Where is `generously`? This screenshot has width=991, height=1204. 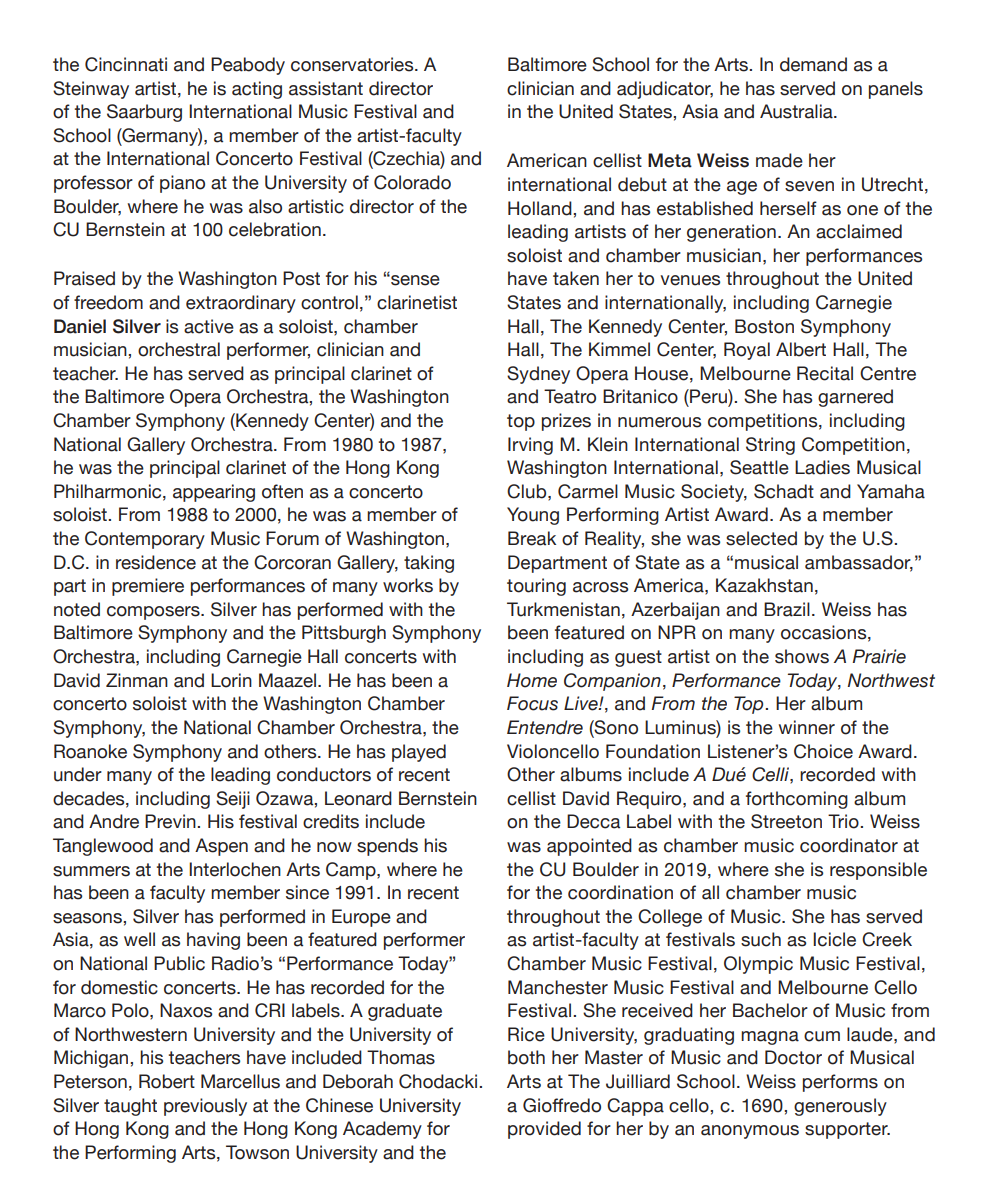 generously is located at coordinates (840, 1107).
